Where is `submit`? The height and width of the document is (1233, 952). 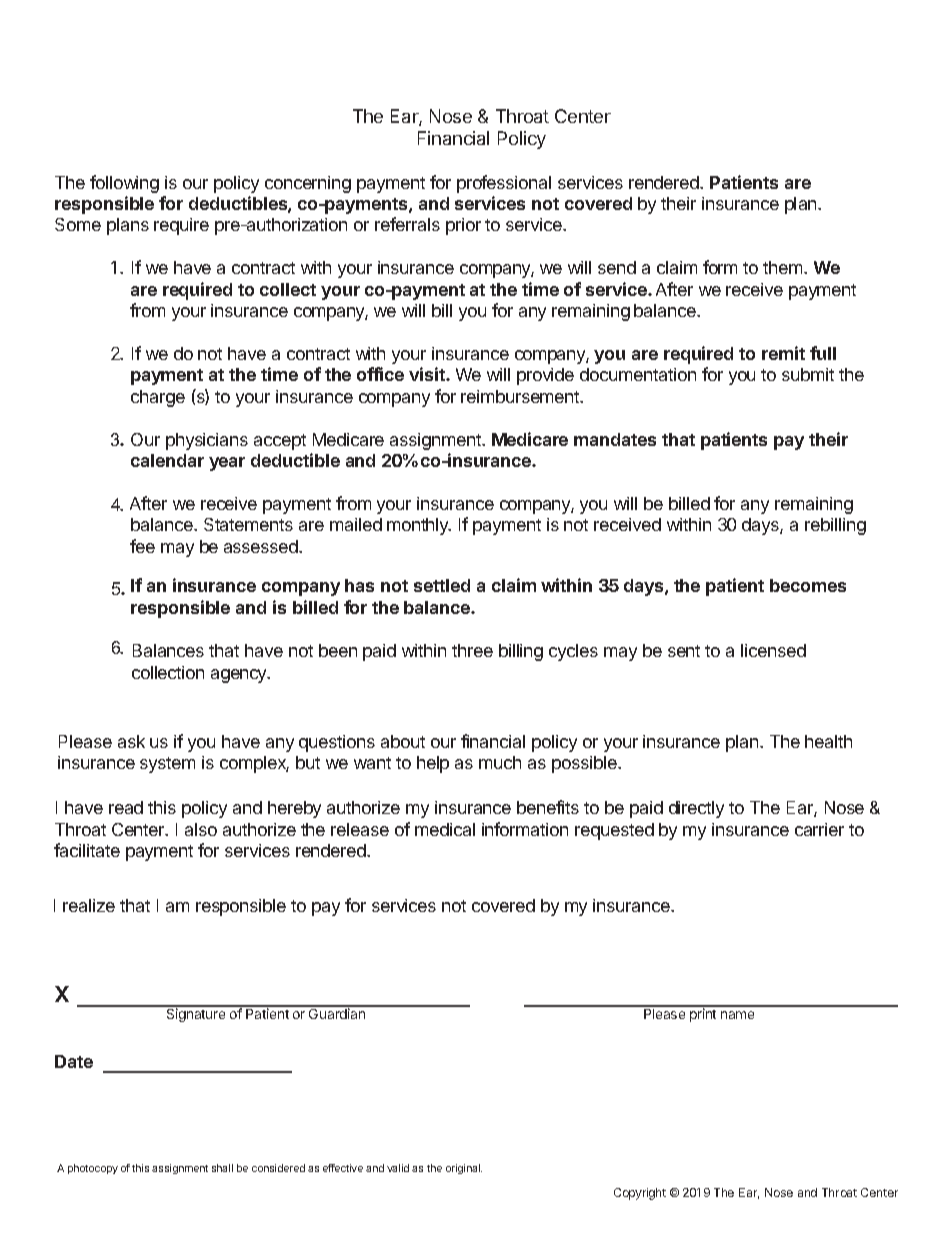
submit is located at coordinates (808, 374).
